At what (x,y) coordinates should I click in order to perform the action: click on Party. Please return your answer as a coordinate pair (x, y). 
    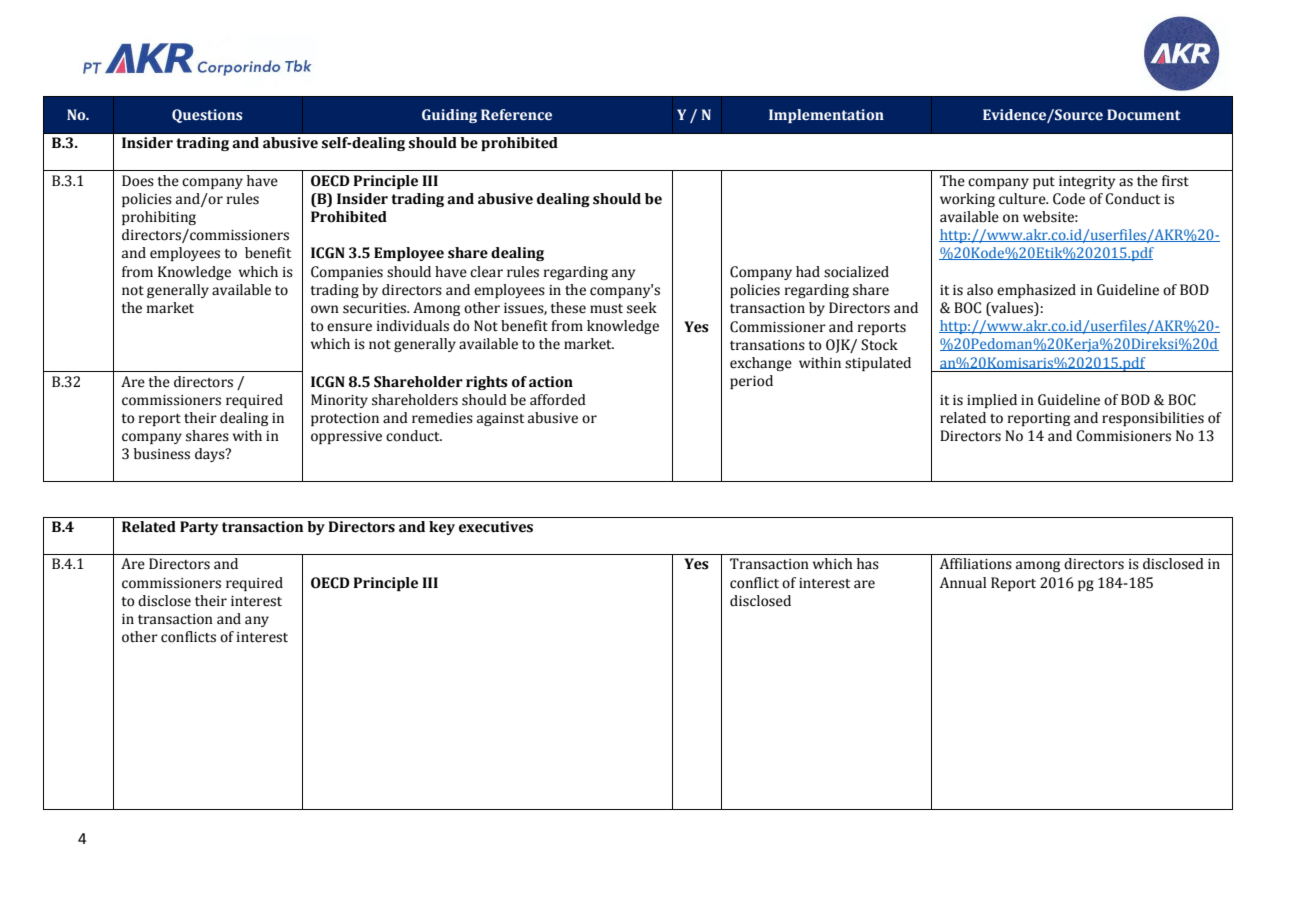
    Looking at the image, I should click on (199, 528).
